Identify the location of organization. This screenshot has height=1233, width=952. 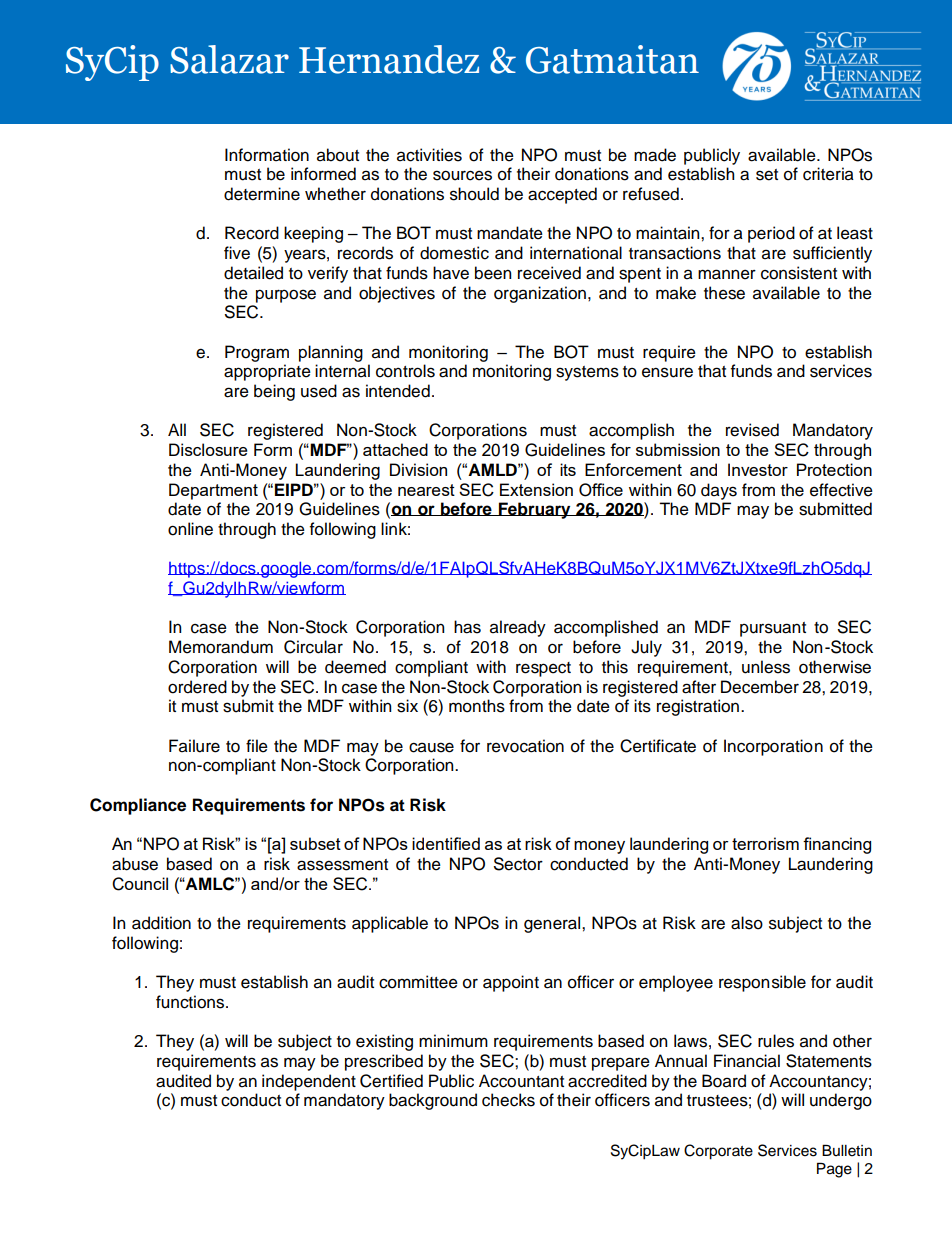
(540, 294).
